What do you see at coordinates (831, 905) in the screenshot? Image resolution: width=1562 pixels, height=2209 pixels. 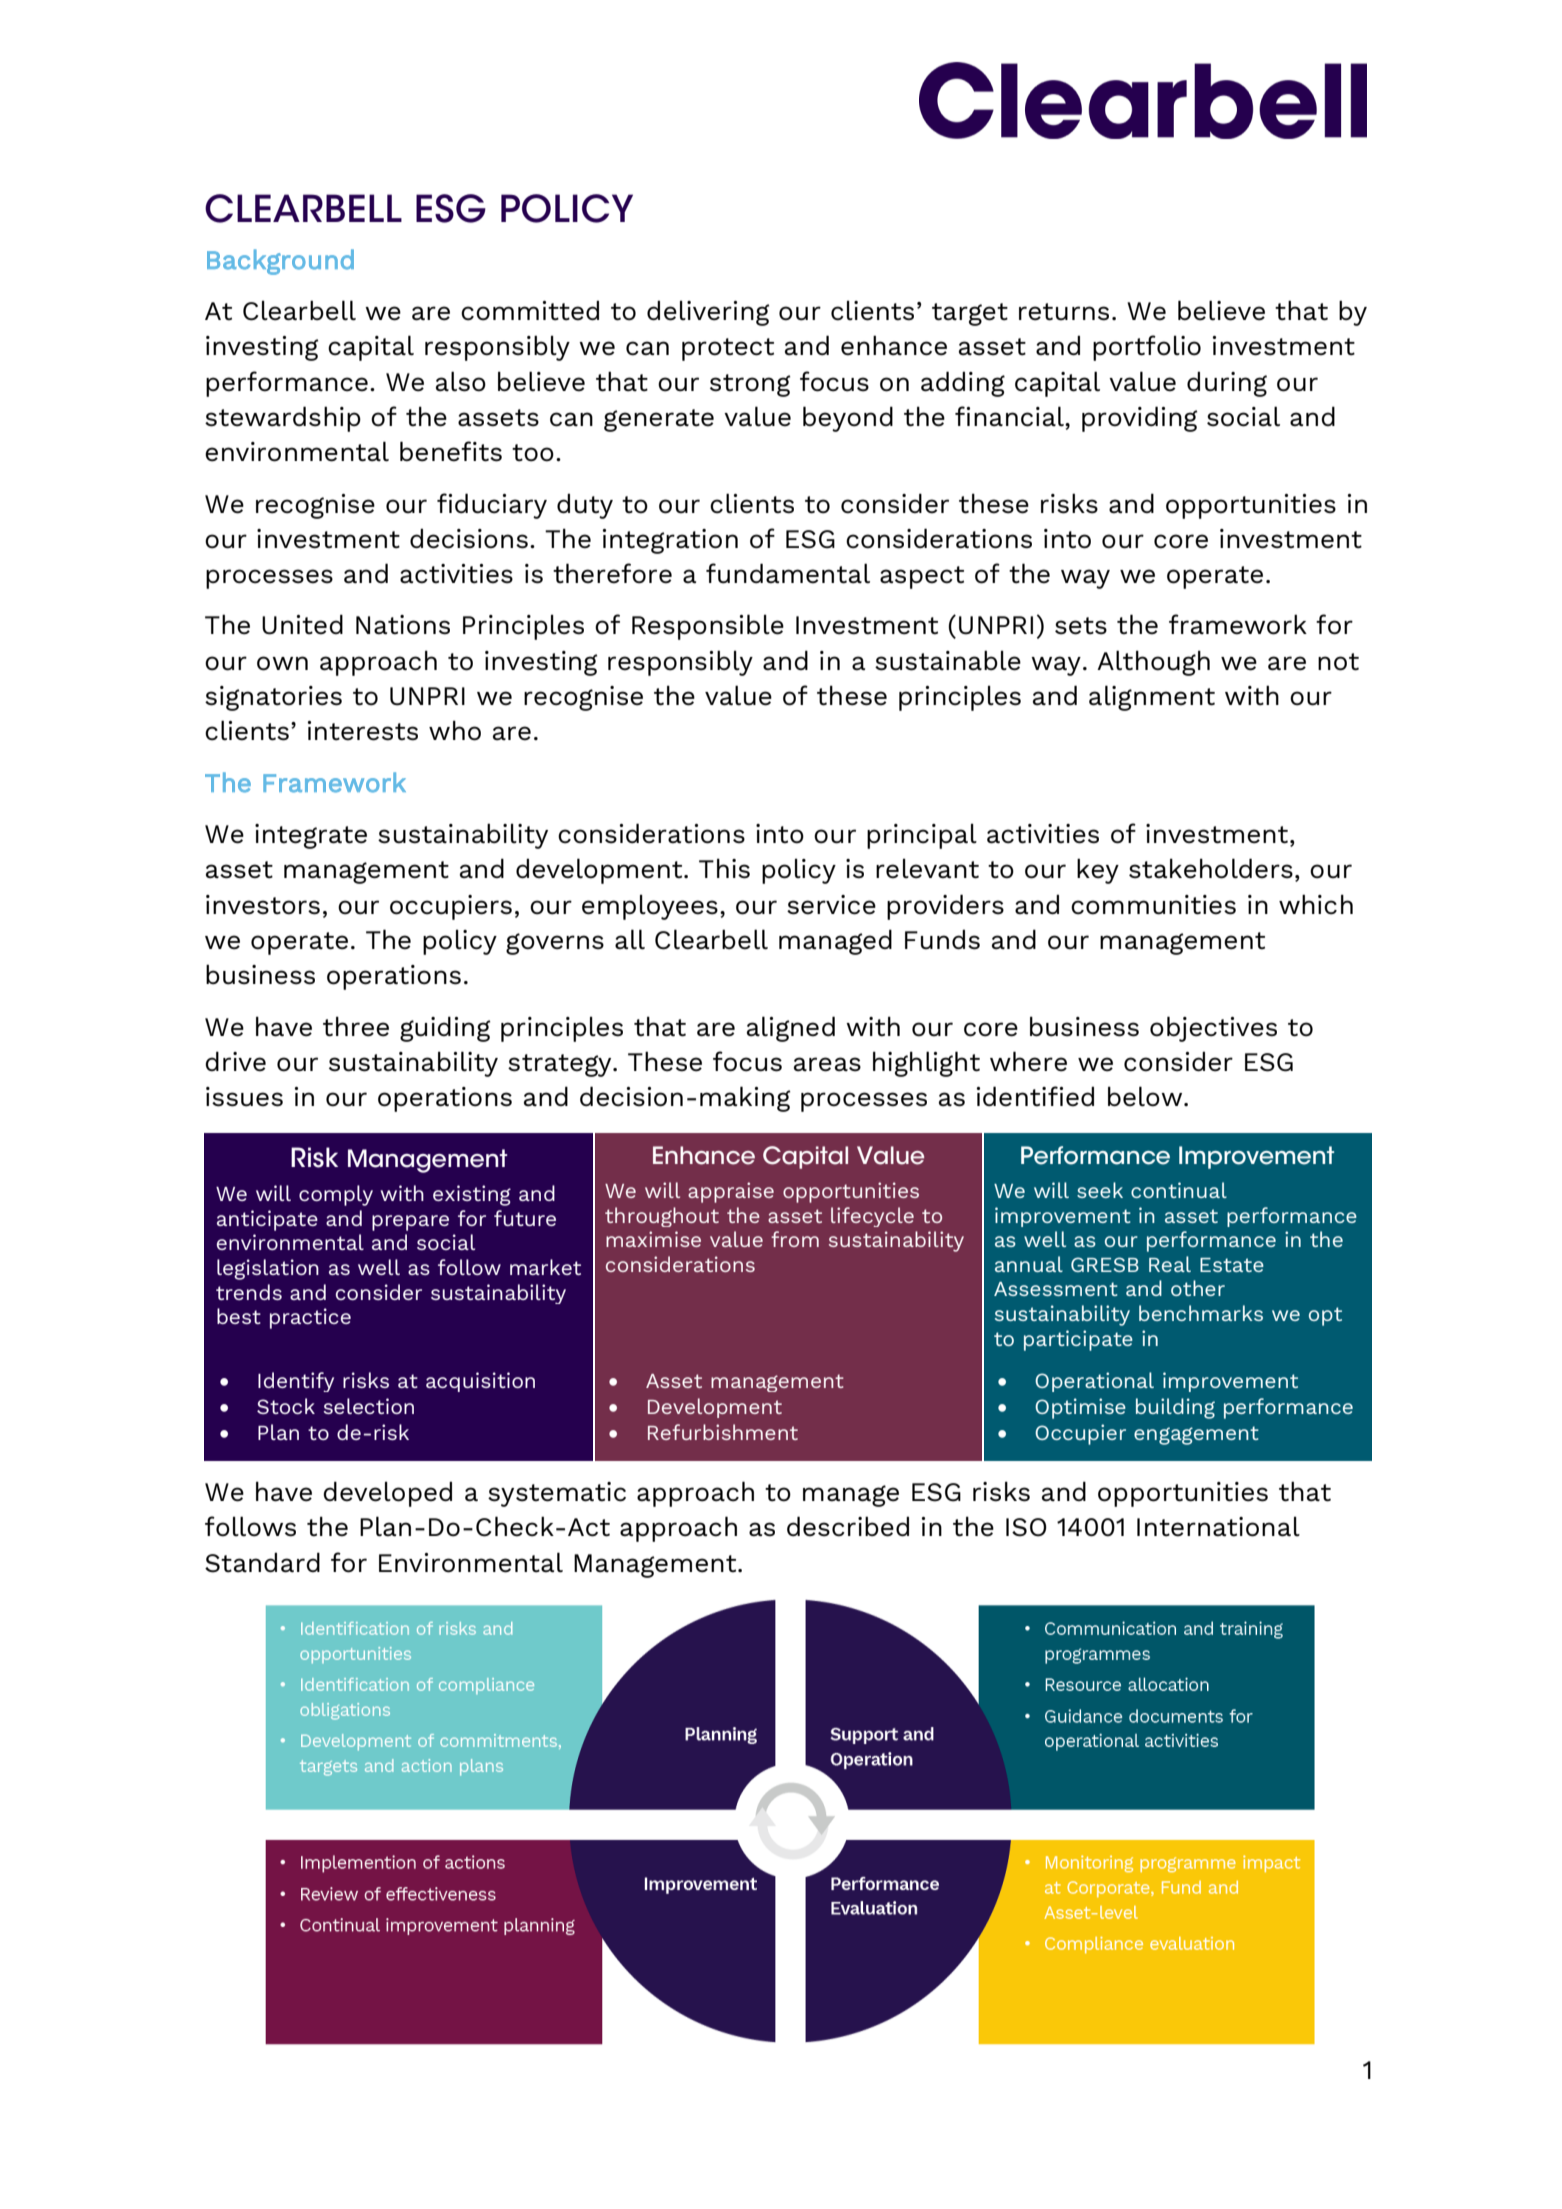 I see `service` at bounding box center [831, 905].
